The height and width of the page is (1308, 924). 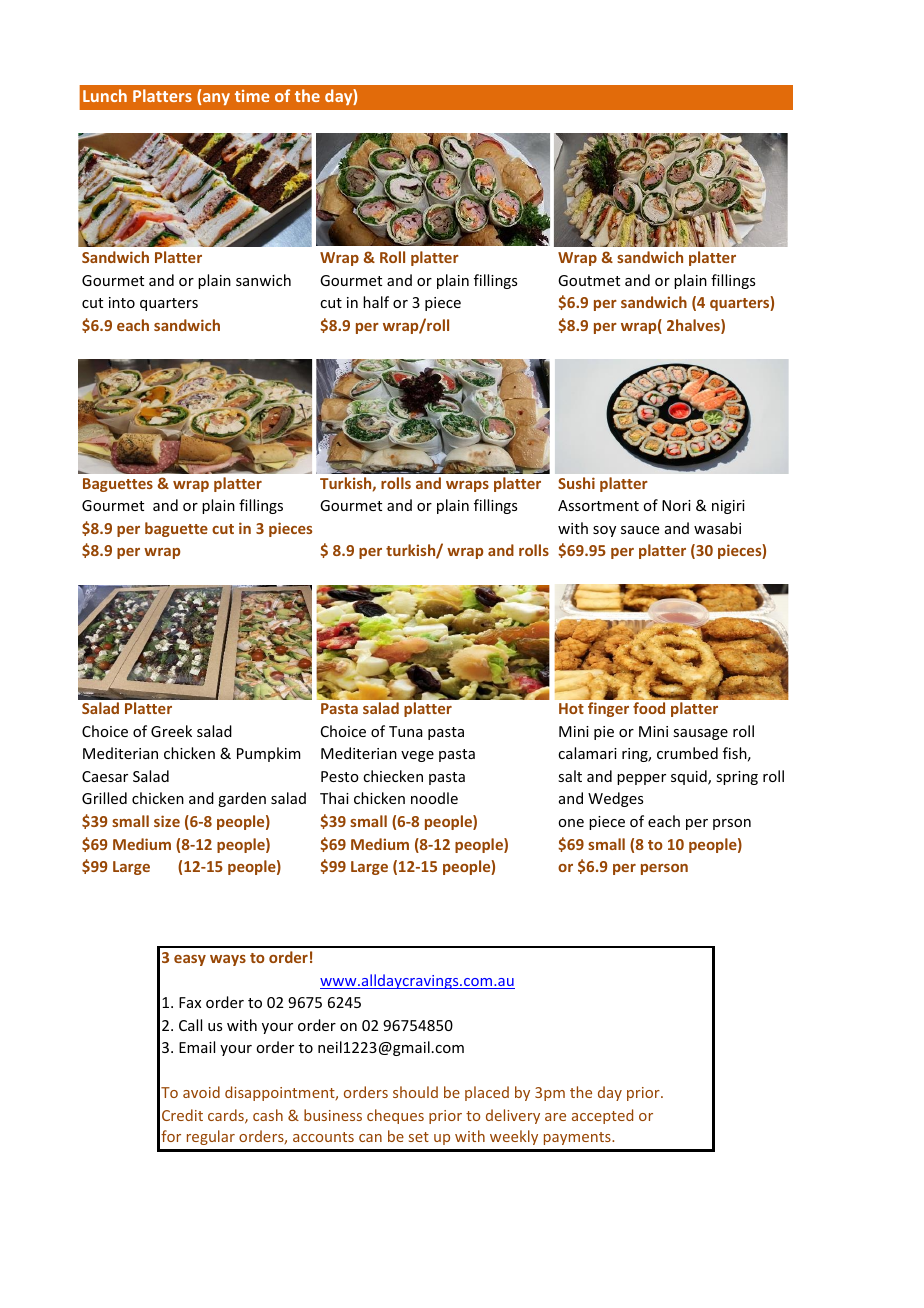 What do you see at coordinates (602, 1116) in the page?
I see `accepted` at bounding box center [602, 1116].
